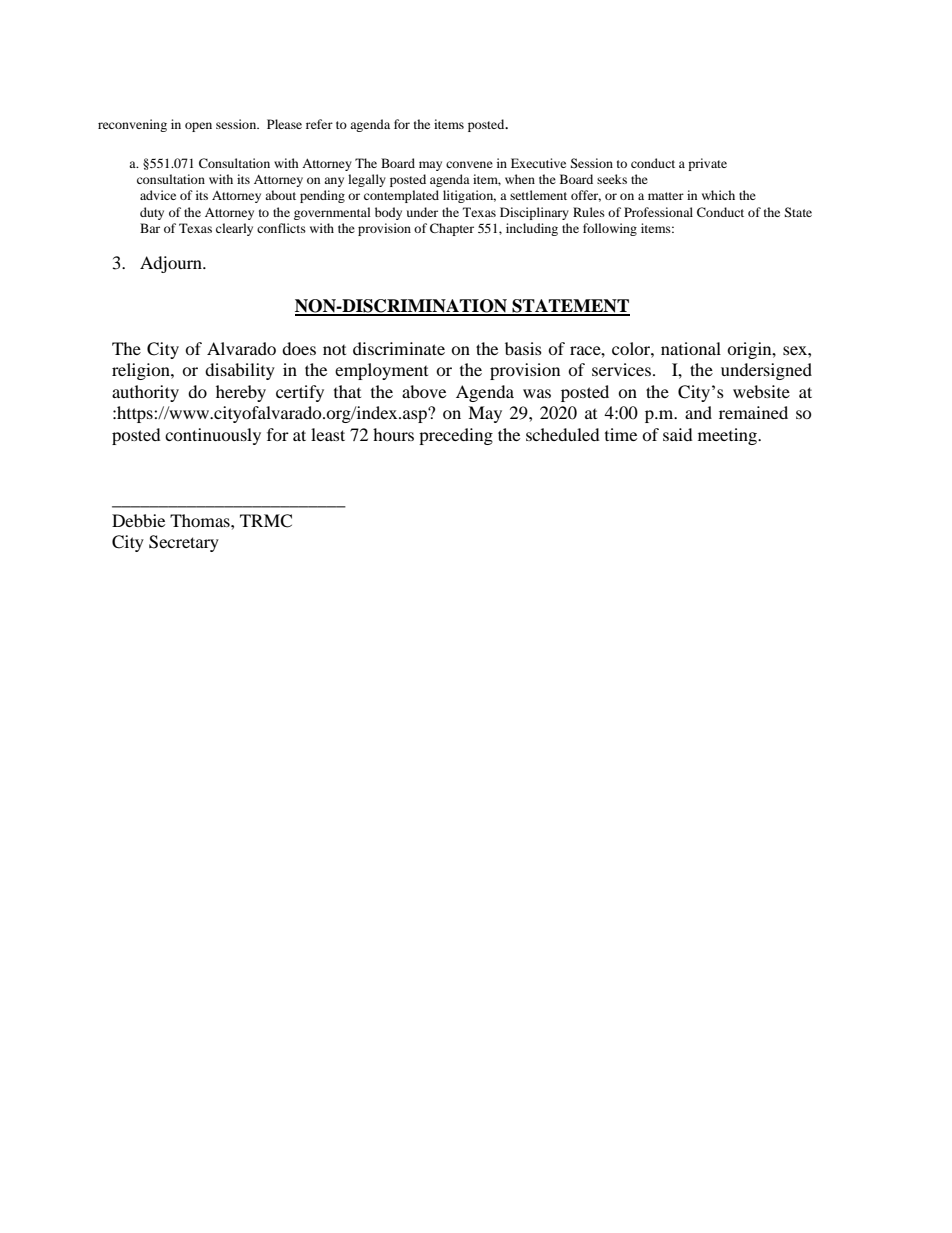 This screenshot has width=952, height=1233. What do you see at coordinates (678, 434) in the screenshot?
I see `said` at bounding box center [678, 434].
